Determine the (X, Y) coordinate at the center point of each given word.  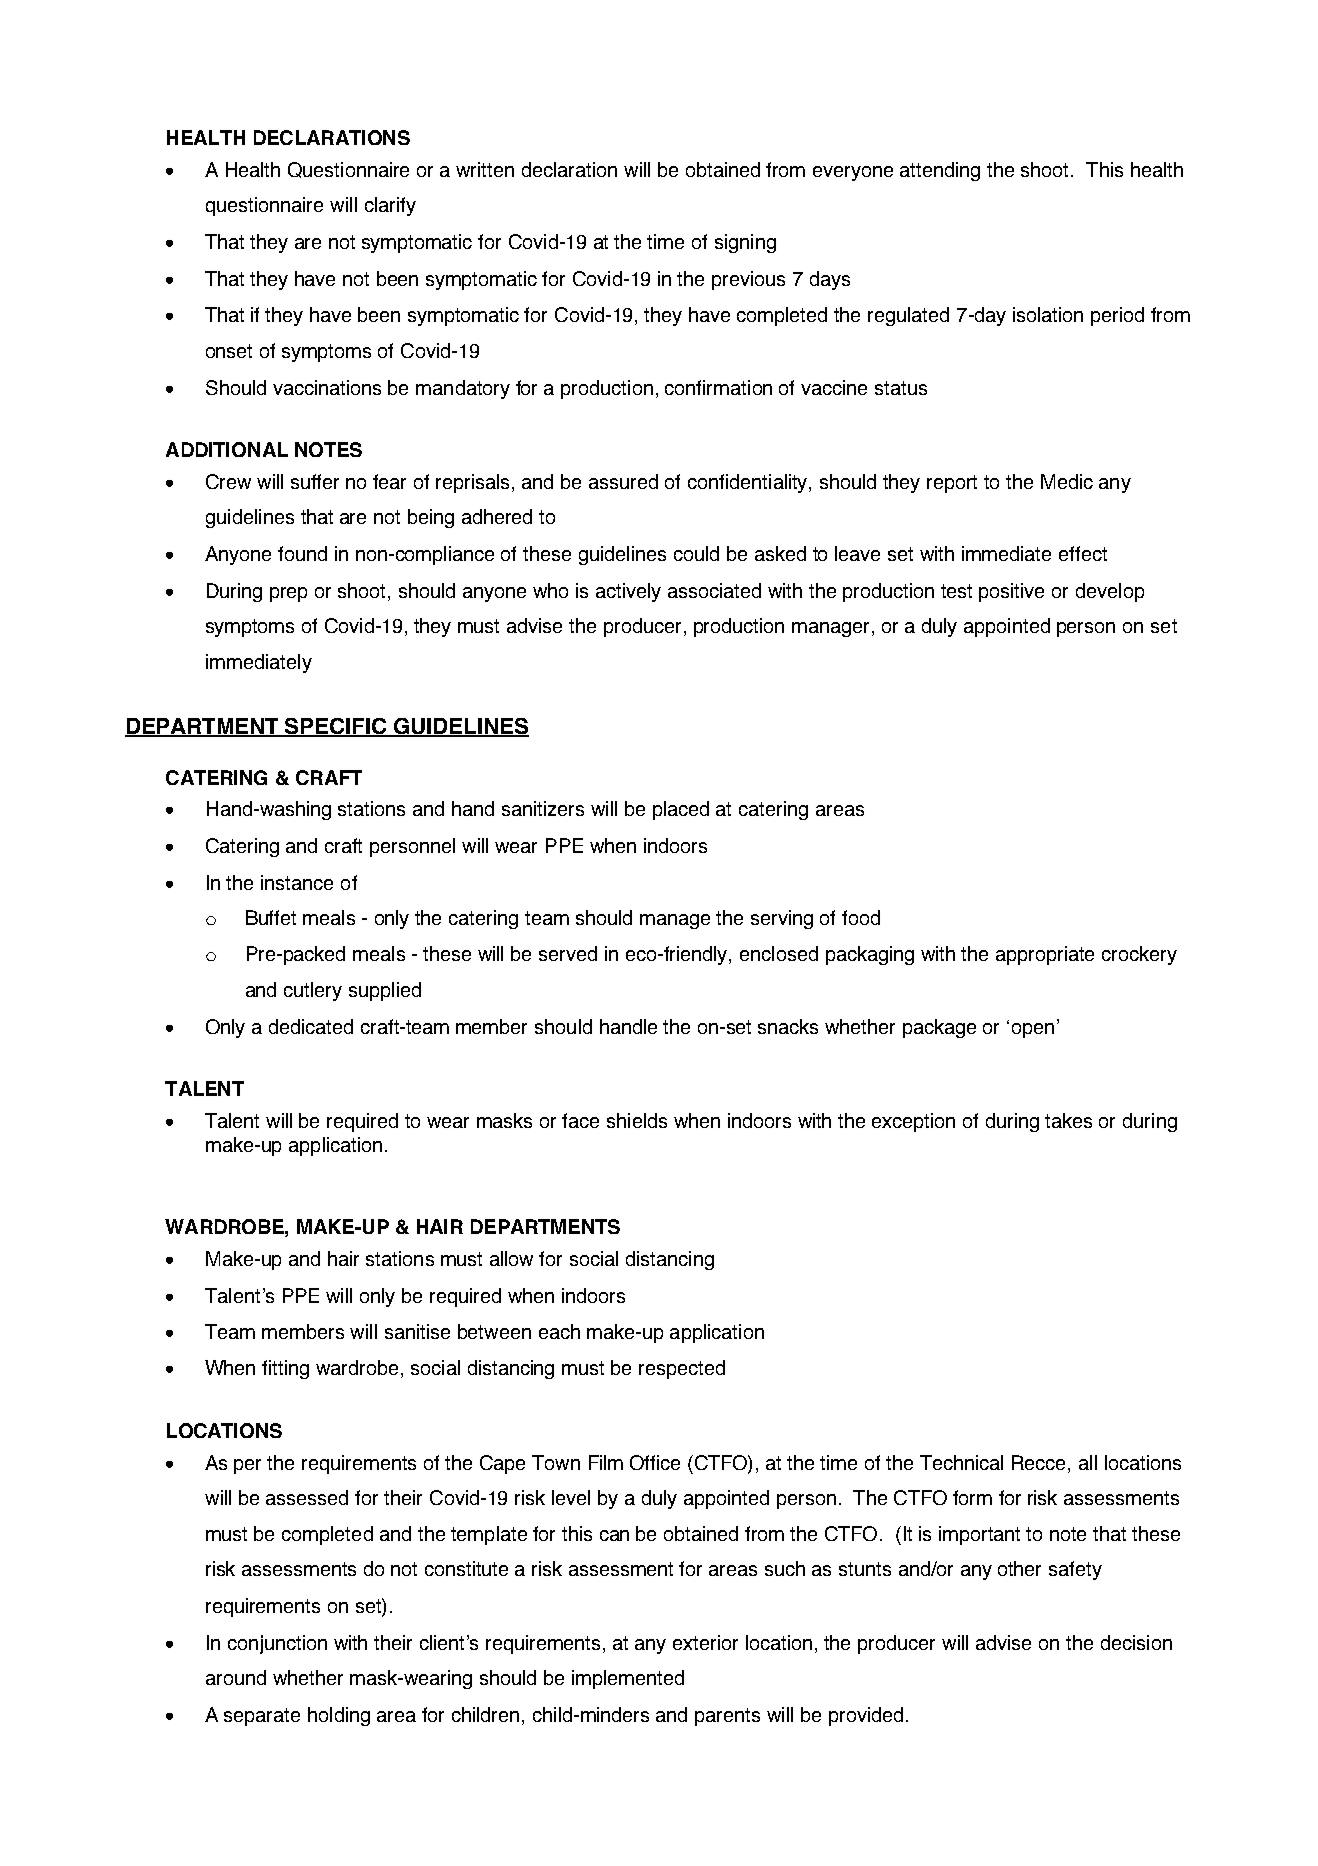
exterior (705, 1642)
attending (940, 171)
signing (745, 243)
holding (339, 1716)
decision (1136, 1642)
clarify (390, 206)
